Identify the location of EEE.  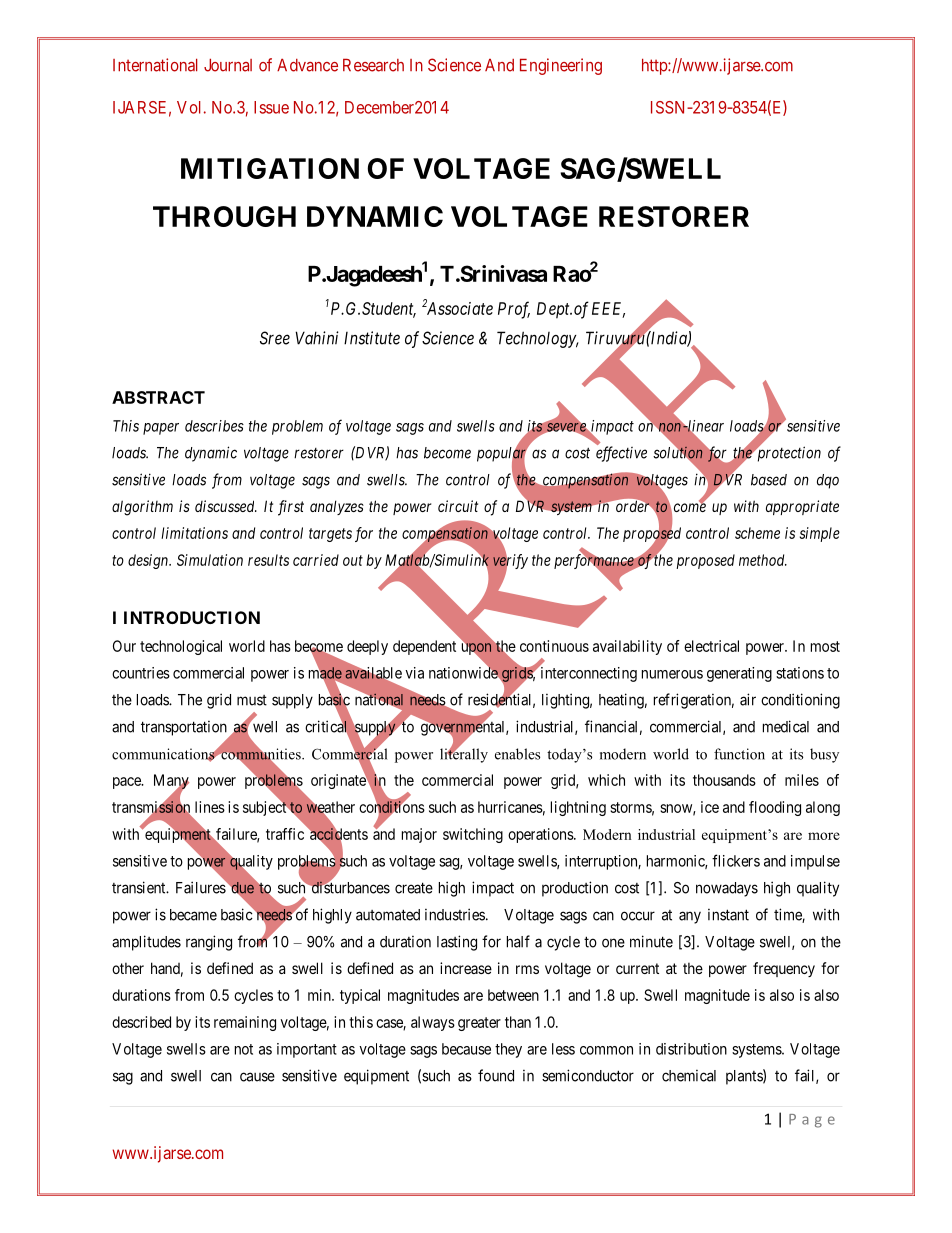
(608, 309).
